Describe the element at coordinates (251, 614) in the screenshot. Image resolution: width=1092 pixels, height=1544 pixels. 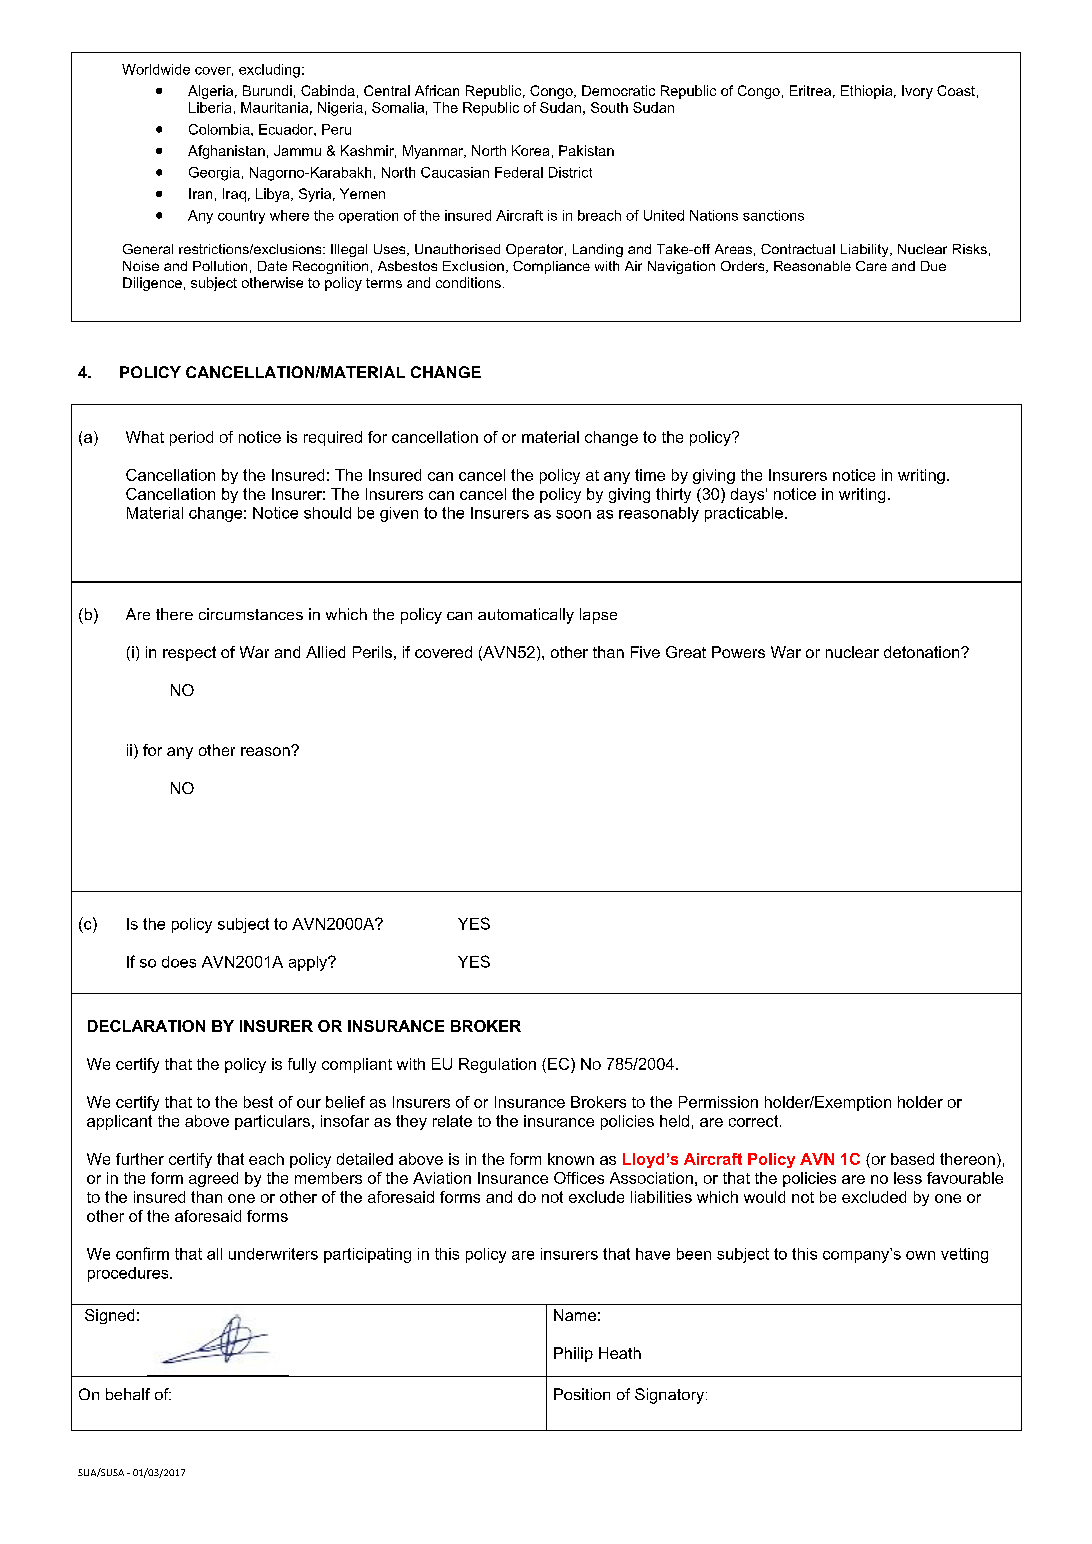
I see `circumstances` at that location.
